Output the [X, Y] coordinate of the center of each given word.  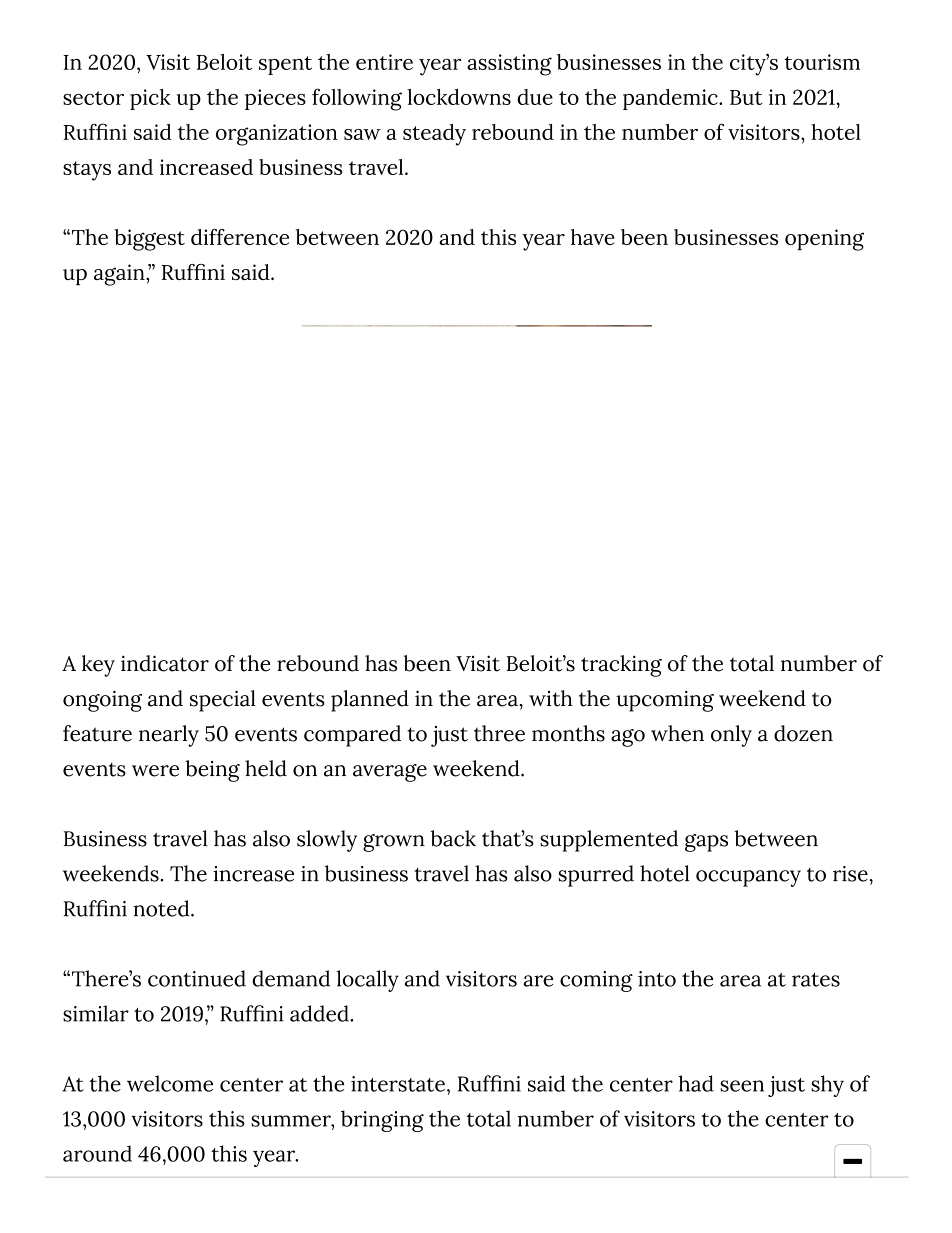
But [746, 97]
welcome [170, 1083]
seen [742, 1086]
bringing [382, 1121]
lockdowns [459, 97]
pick [150, 99]
